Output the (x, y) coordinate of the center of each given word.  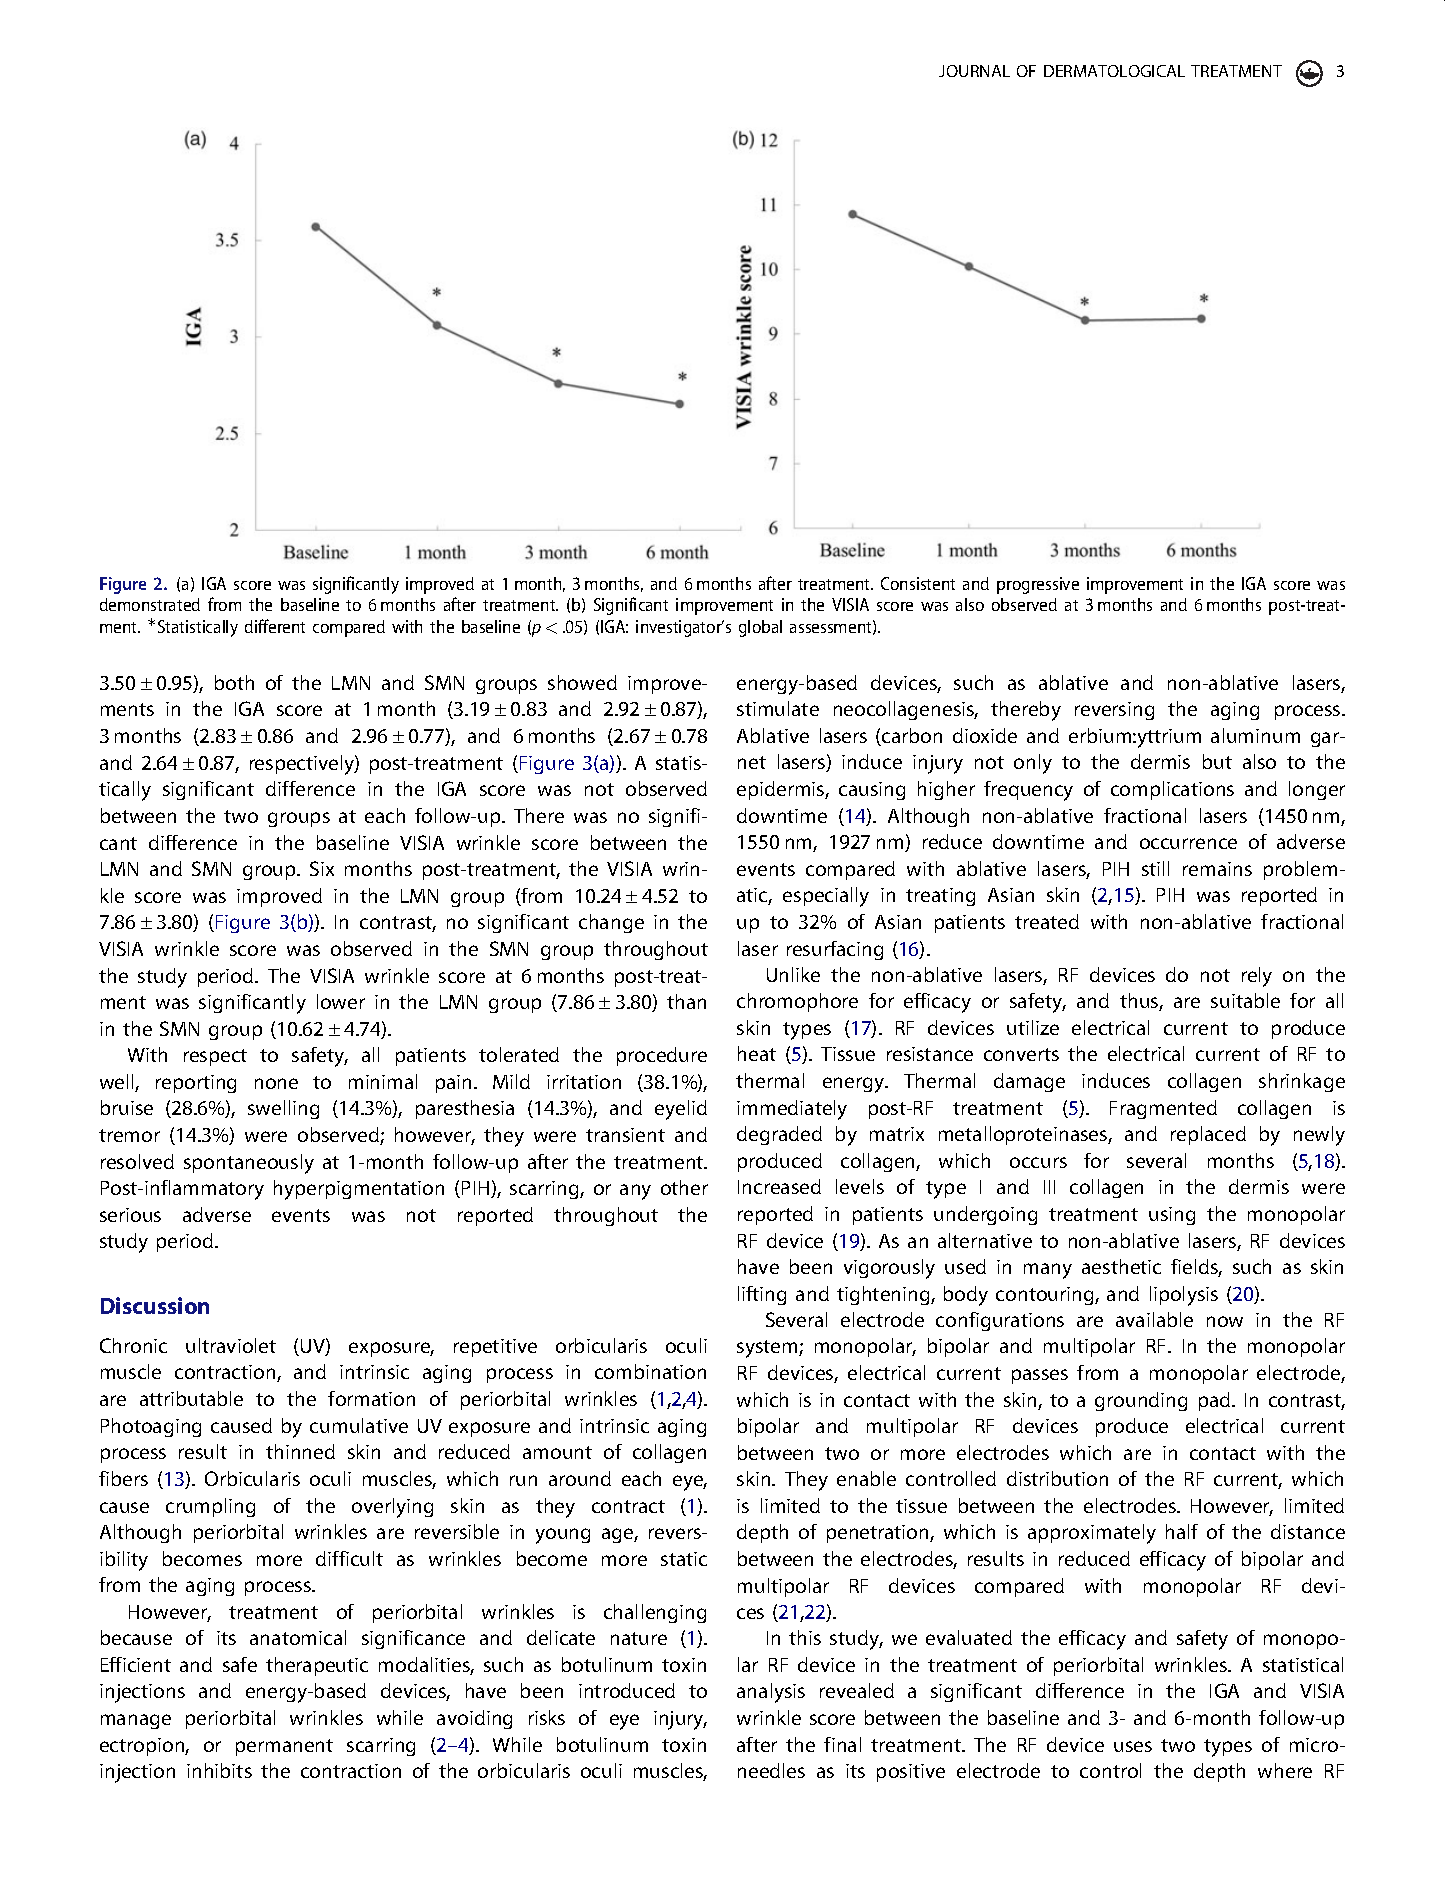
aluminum (1255, 735)
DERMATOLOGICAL (1114, 71)
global (760, 628)
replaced (1208, 1135)
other (684, 1187)
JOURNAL (974, 71)
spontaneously (249, 1164)
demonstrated (150, 604)
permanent (284, 1747)
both (234, 682)
